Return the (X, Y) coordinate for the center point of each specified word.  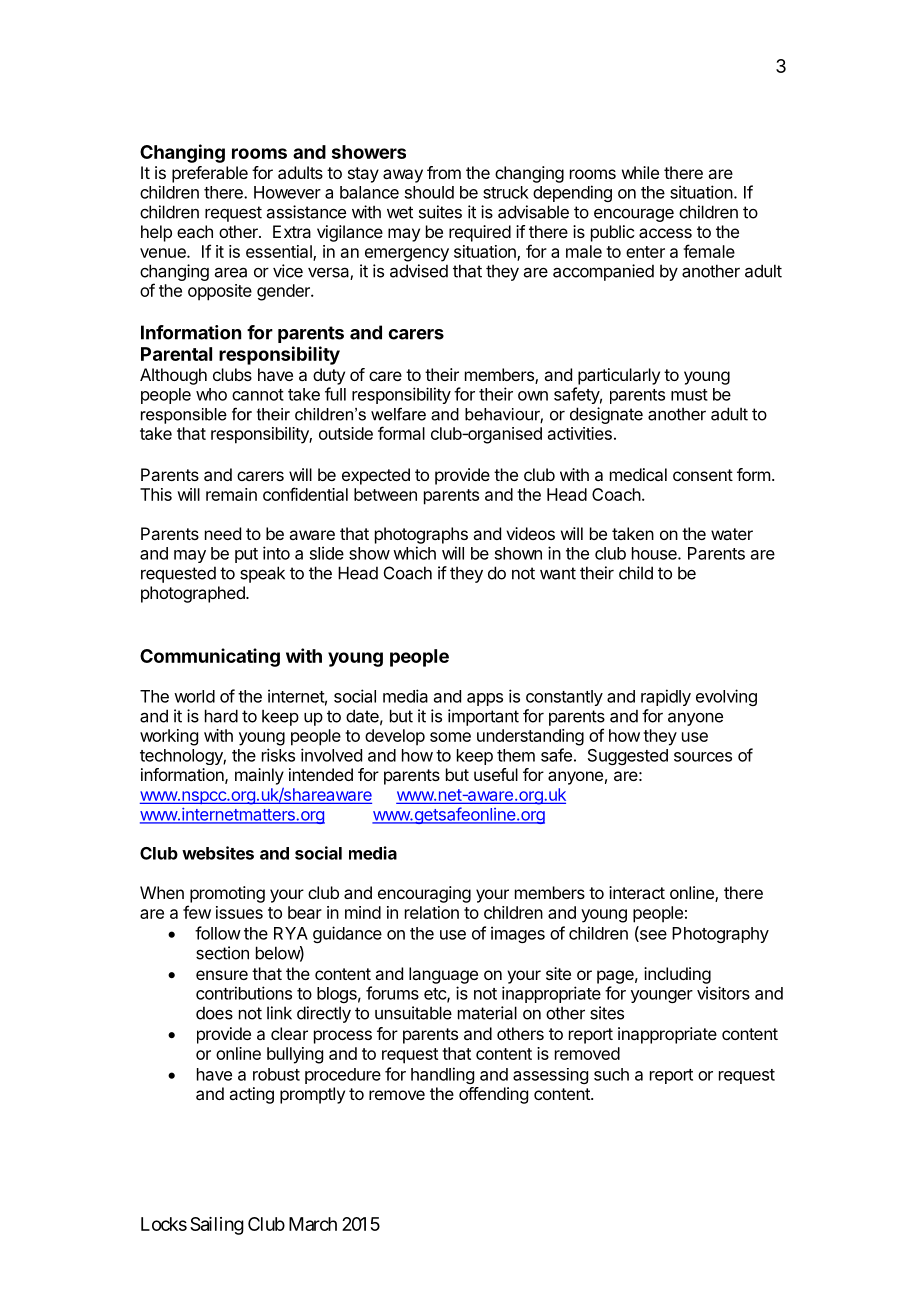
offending (493, 1095)
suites (440, 212)
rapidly (666, 697)
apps (485, 699)
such (611, 1074)
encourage (634, 215)
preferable (210, 174)
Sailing (217, 1226)
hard (221, 716)
